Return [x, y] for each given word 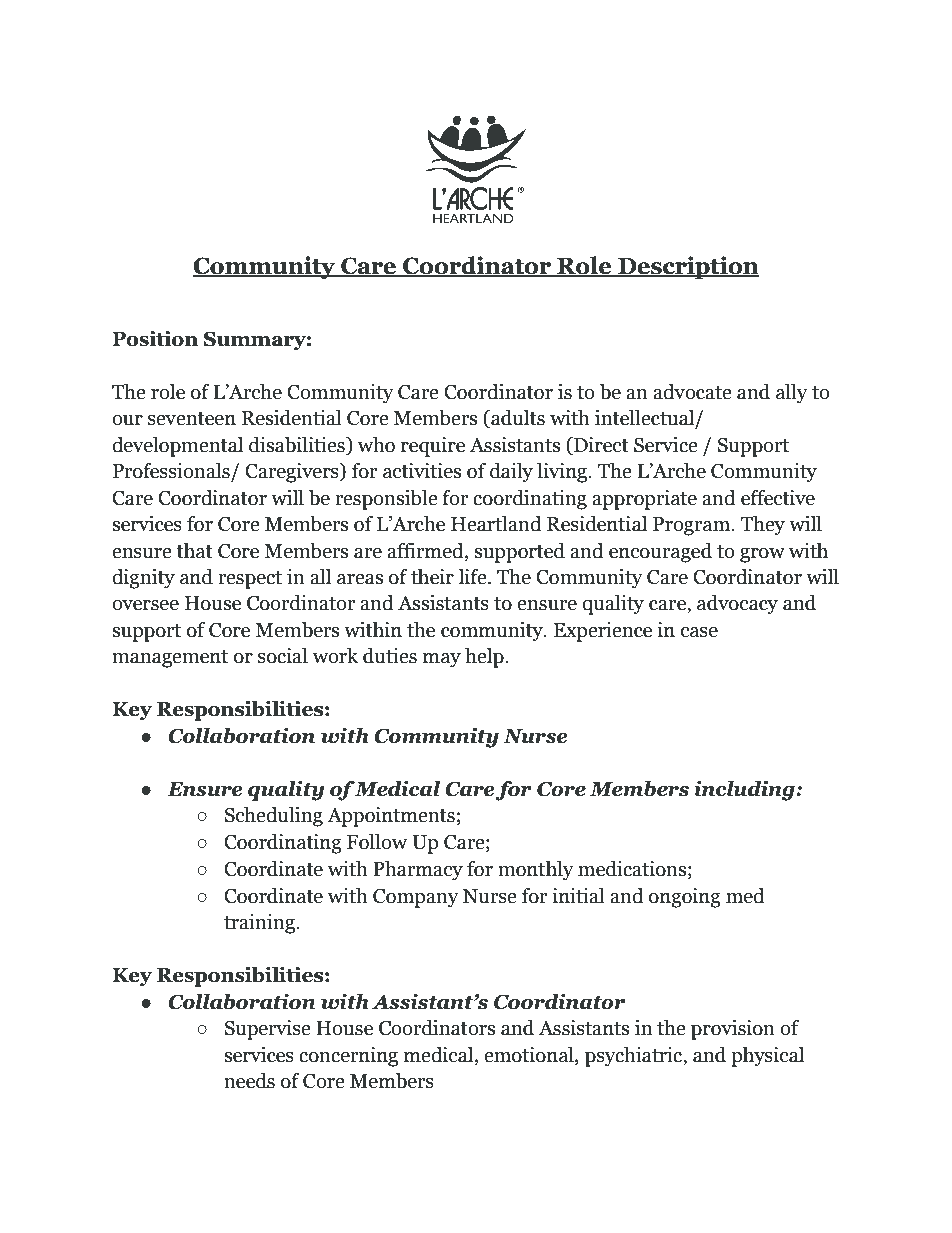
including [745, 791]
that [194, 551]
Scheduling [274, 817]
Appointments [391, 817]
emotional [530, 1056]
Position [155, 339]
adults [517, 419]
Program [692, 526]
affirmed [426, 551]
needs [249, 1081]
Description [687, 267]
